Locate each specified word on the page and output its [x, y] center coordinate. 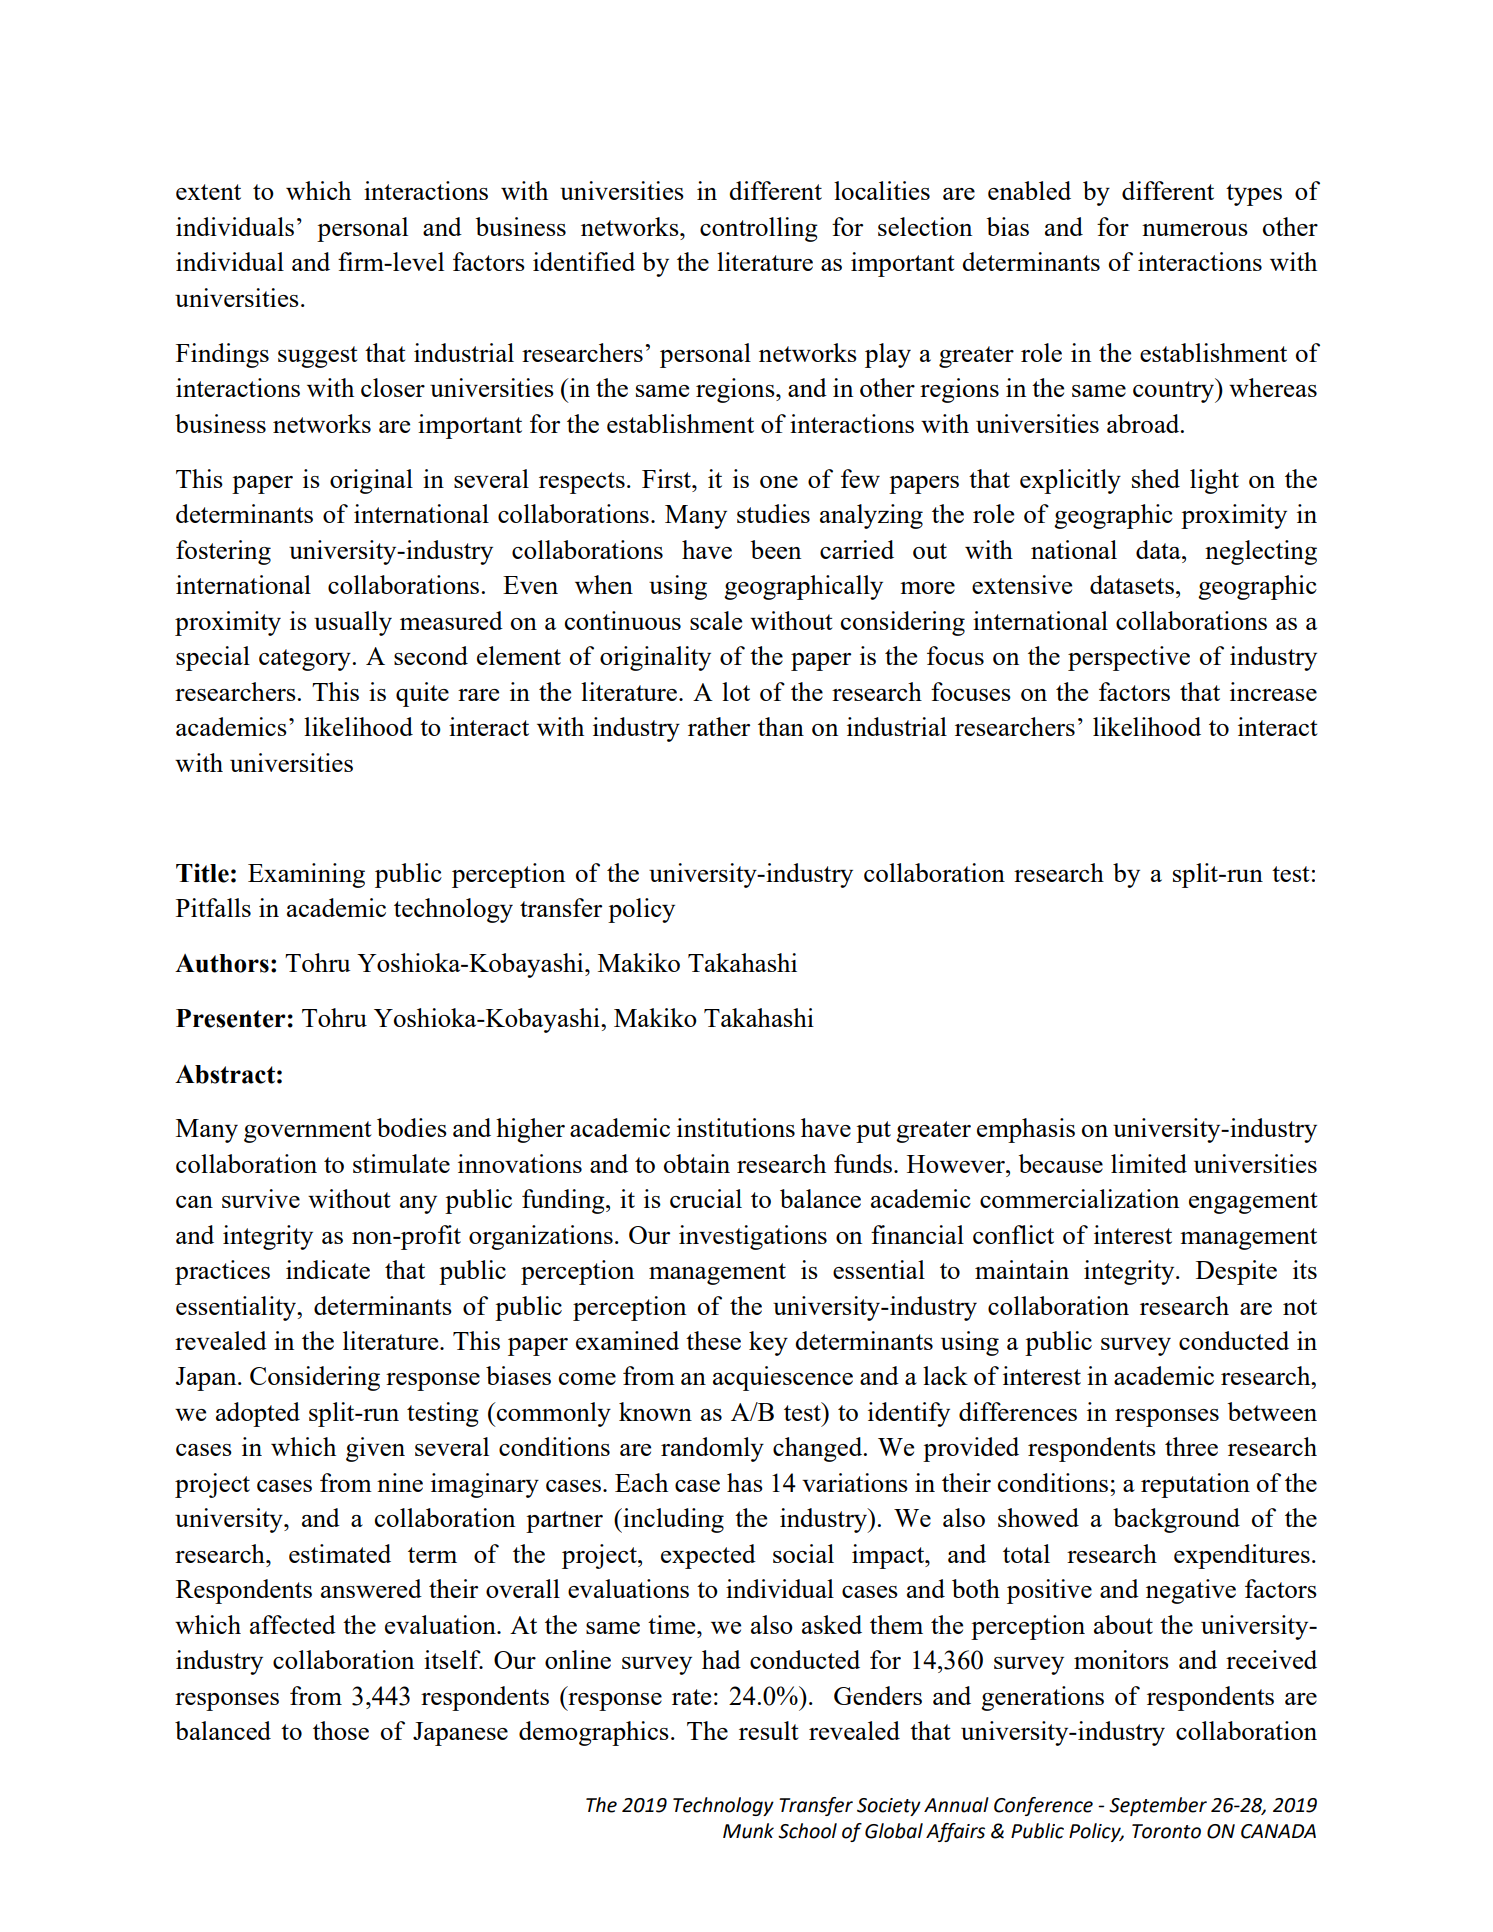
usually [353, 623]
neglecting [1261, 552]
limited [1149, 1163]
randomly [712, 1449]
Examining [306, 875]
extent [208, 192]
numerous [1195, 230]
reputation [1195, 1485]
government [308, 1132]
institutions [736, 1127]
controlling [759, 229]
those [341, 1730]
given [375, 1449]
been [775, 549]
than [781, 726]
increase [1273, 691]
